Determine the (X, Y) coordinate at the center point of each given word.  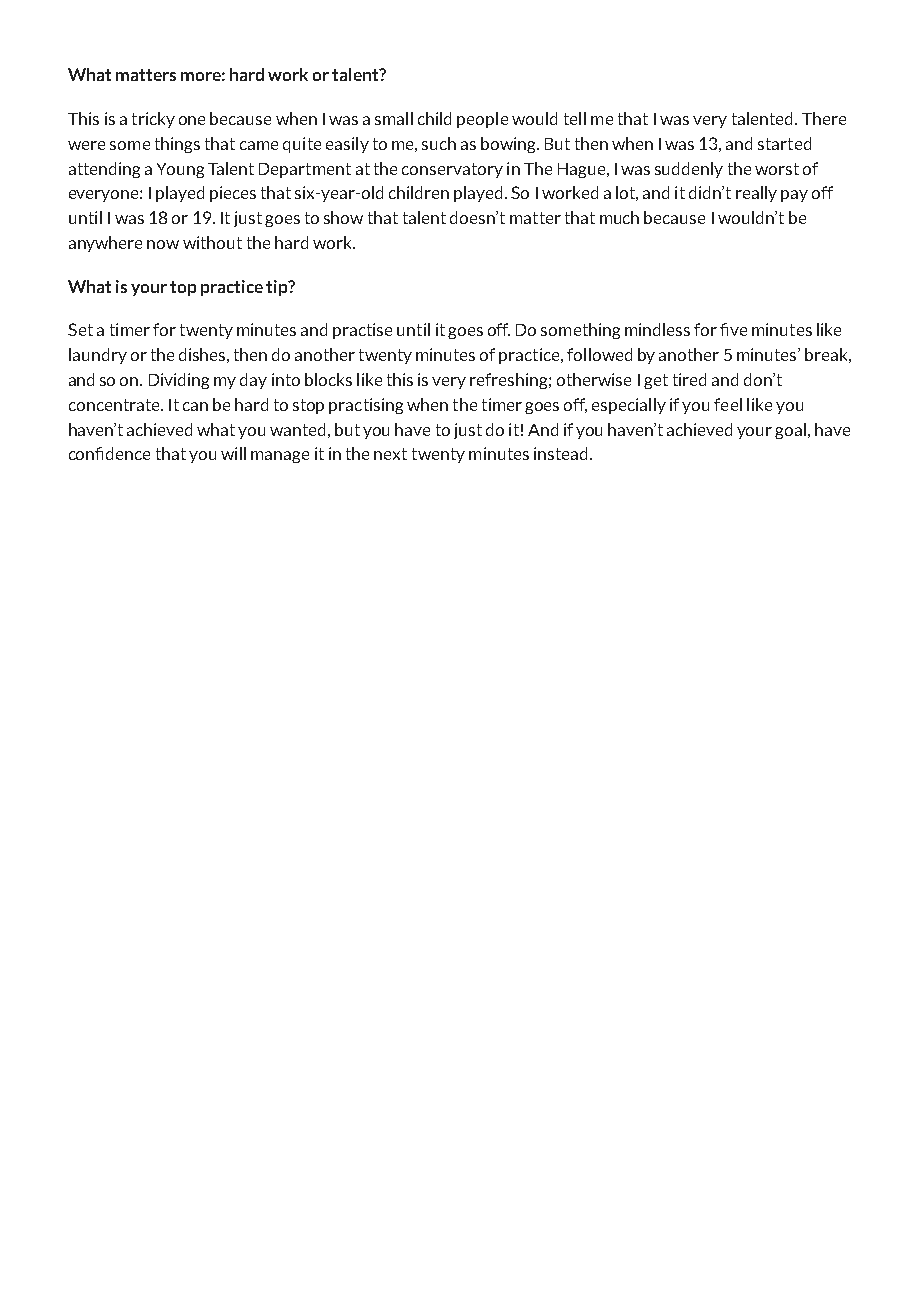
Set (80, 329)
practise (362, 331)
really (756, 194)
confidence (109, 453)
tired (689, 379)
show (343, 217)
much (619, 217)
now (163, 244)
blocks (328, 379)
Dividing (179, 381)
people (482, 120)
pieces (233, 194)
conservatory (452, 170)
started (784, 143)
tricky (153, 120)
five (733, 329)
